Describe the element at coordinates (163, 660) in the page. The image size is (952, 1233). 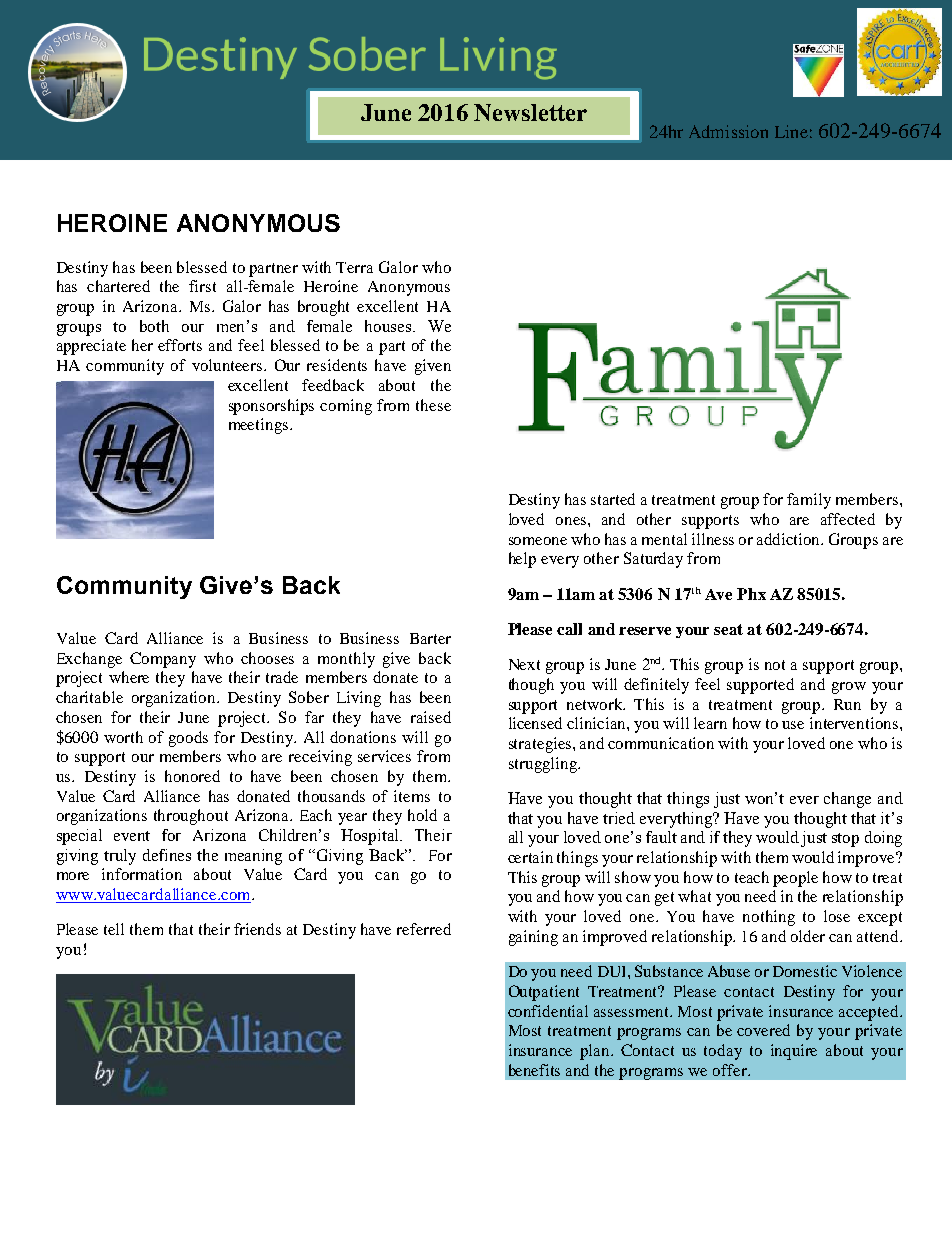
I see `Company` at that location.
